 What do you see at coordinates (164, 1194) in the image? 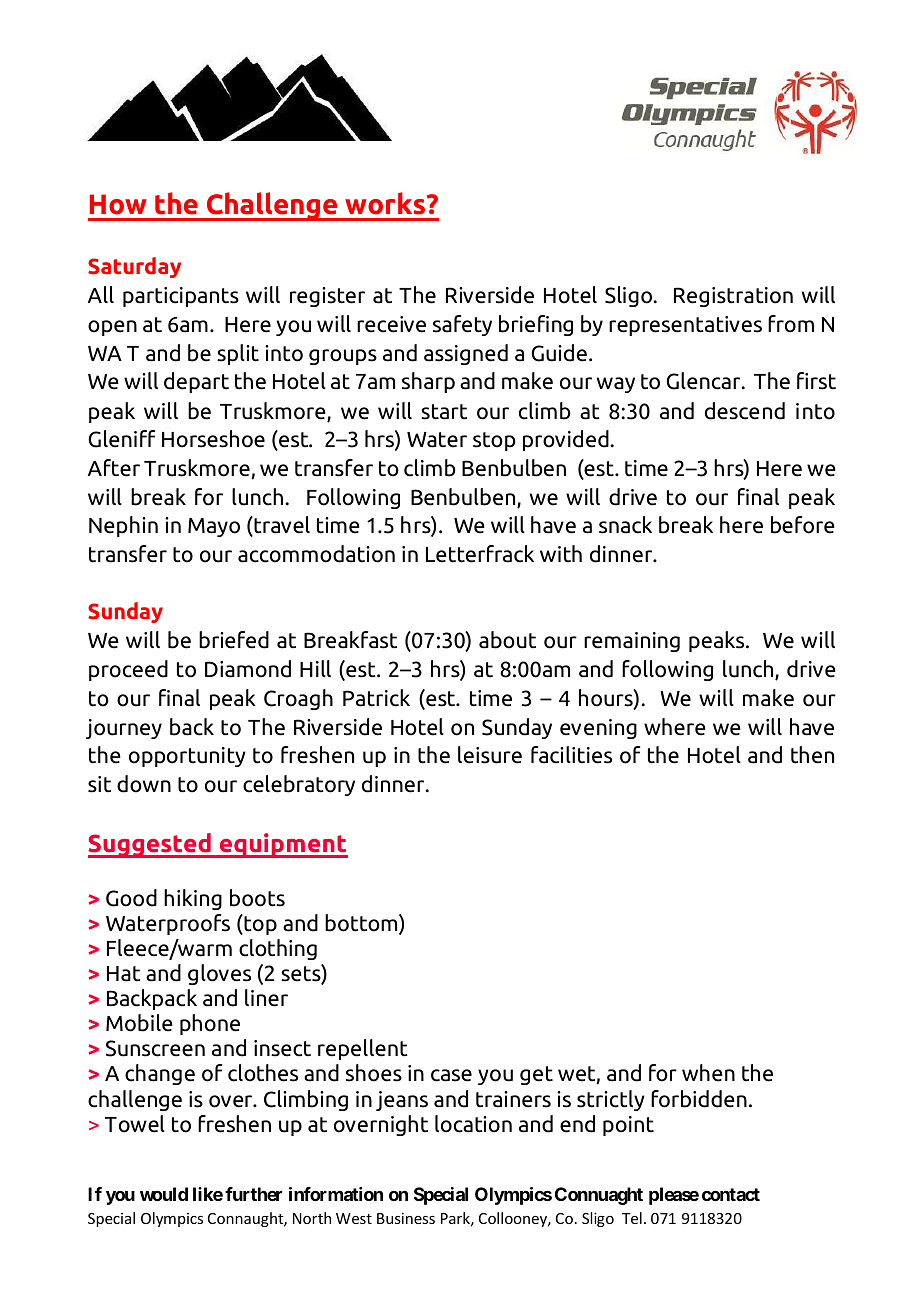
I see `would` at bounding box center [164, 1194].
